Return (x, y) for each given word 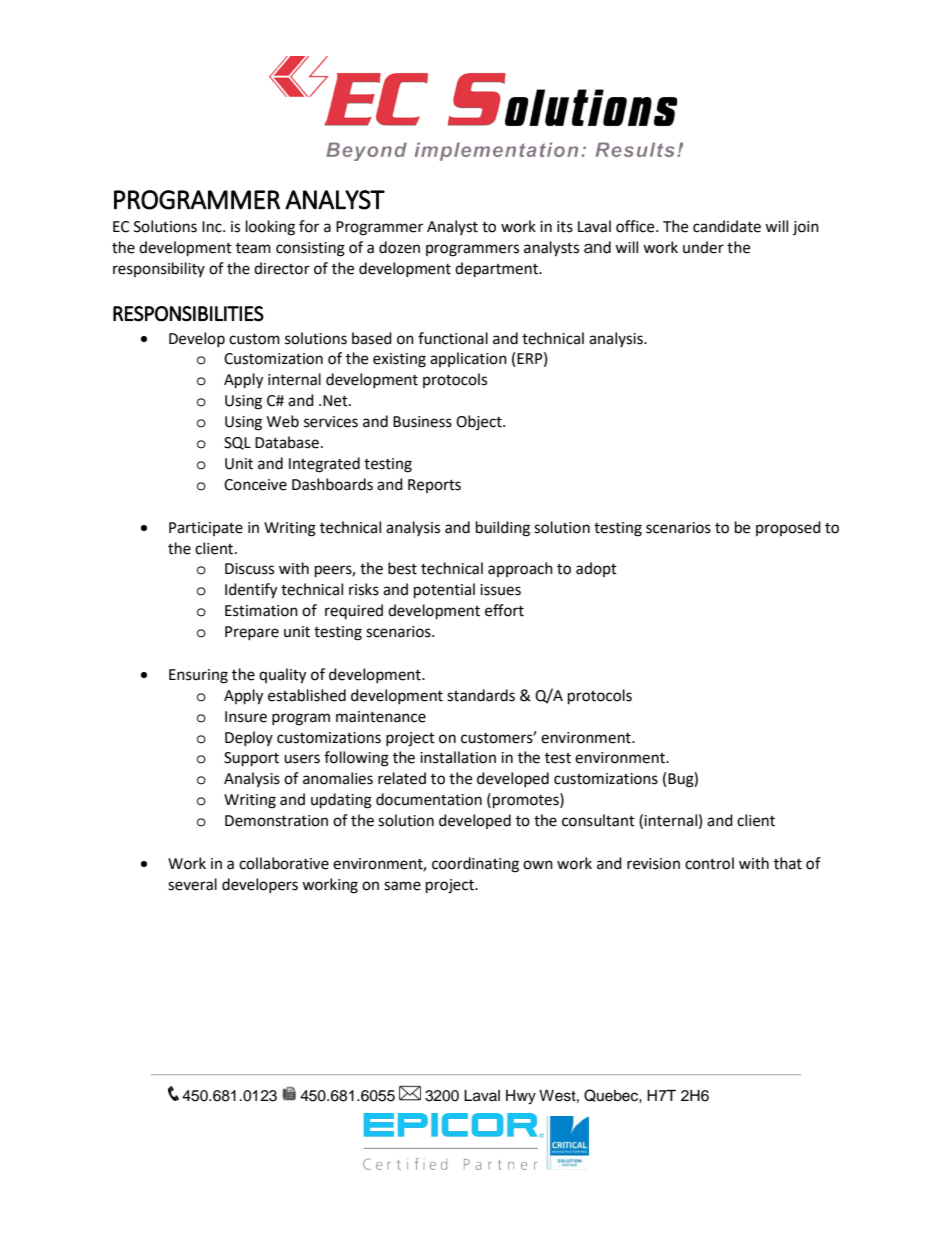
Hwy (521, 1097)
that (788, 863)
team (253, 248)
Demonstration (276, 821)
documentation (429, 799)
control (709, 863)
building (503, 529)
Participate (206, 529)
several (192, 884)
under (703, 247)
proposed (788, 528)
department (497, 270)
